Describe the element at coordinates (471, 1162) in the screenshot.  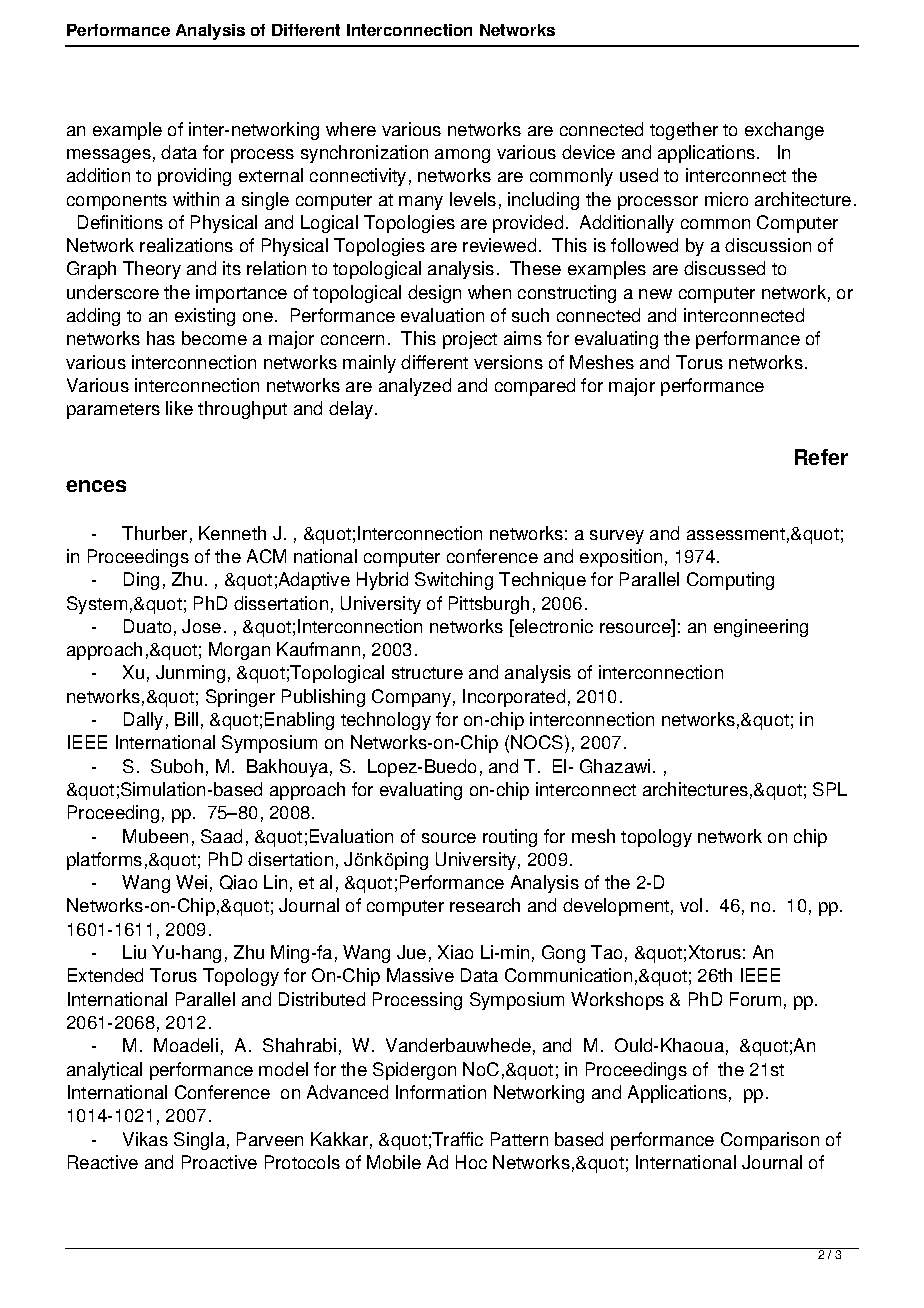
I see `Hoc` at that location.
